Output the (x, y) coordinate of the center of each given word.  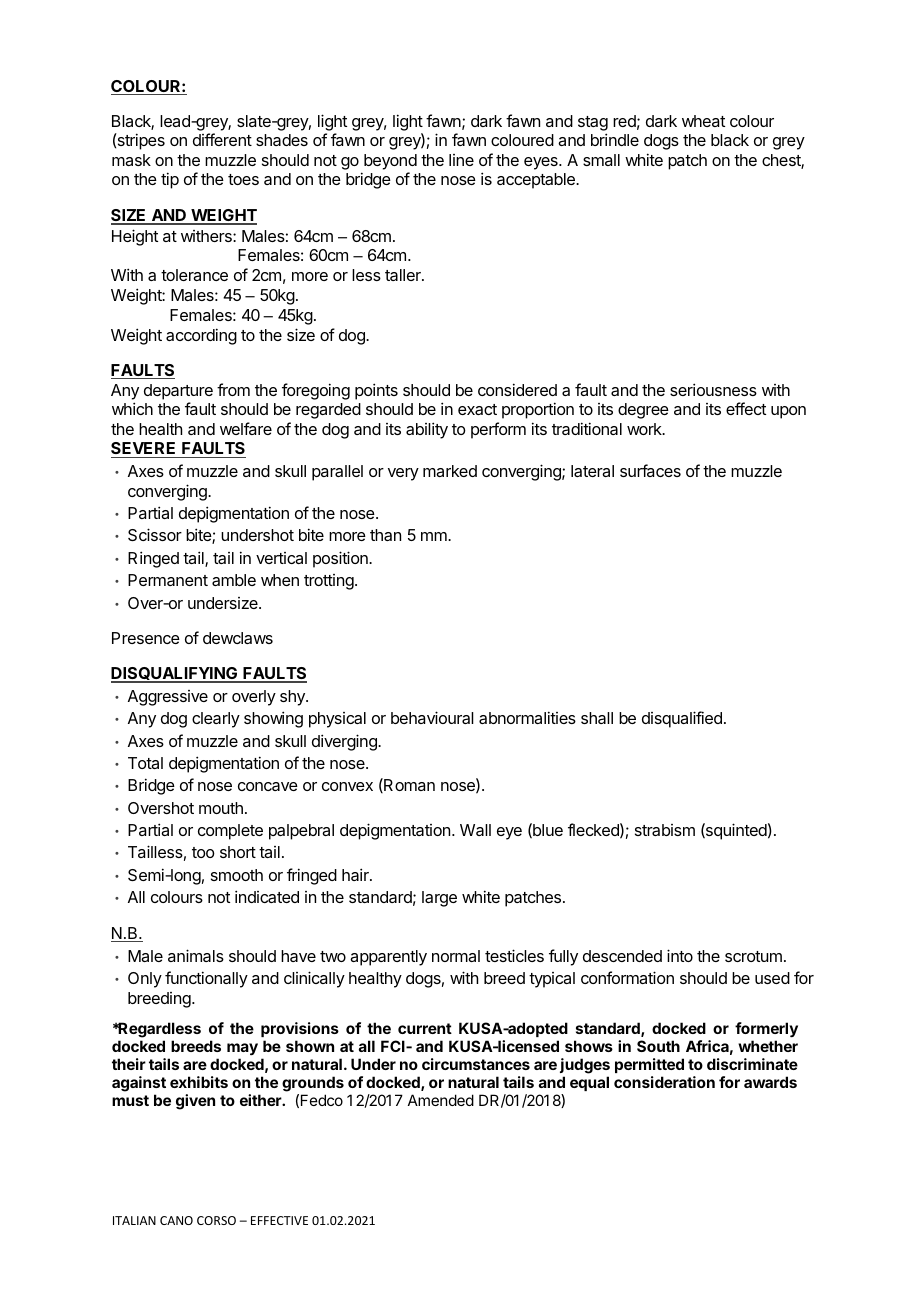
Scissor (155, 534)
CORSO (216, 1220)
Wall (475, 830)
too (203, 852)
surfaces (650, 470)
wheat (703, 121)
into (680, 955)
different (222, 139)
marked (450, 471)
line (461, 160)
